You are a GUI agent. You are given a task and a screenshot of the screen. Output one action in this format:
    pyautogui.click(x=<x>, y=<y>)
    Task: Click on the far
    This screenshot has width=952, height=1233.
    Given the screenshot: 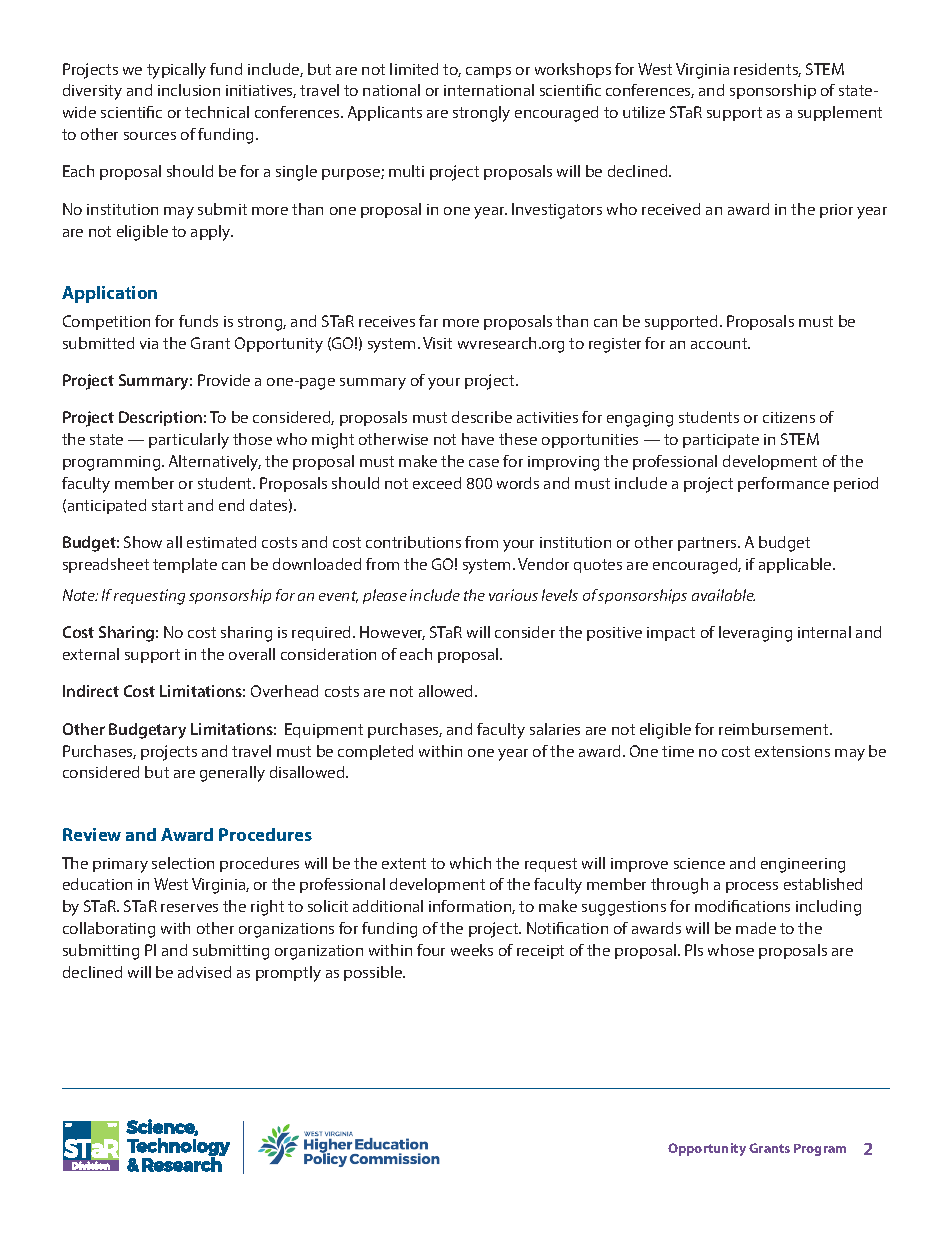 What is the action you would take?
    pyautogui.click(x=428, y=321)
